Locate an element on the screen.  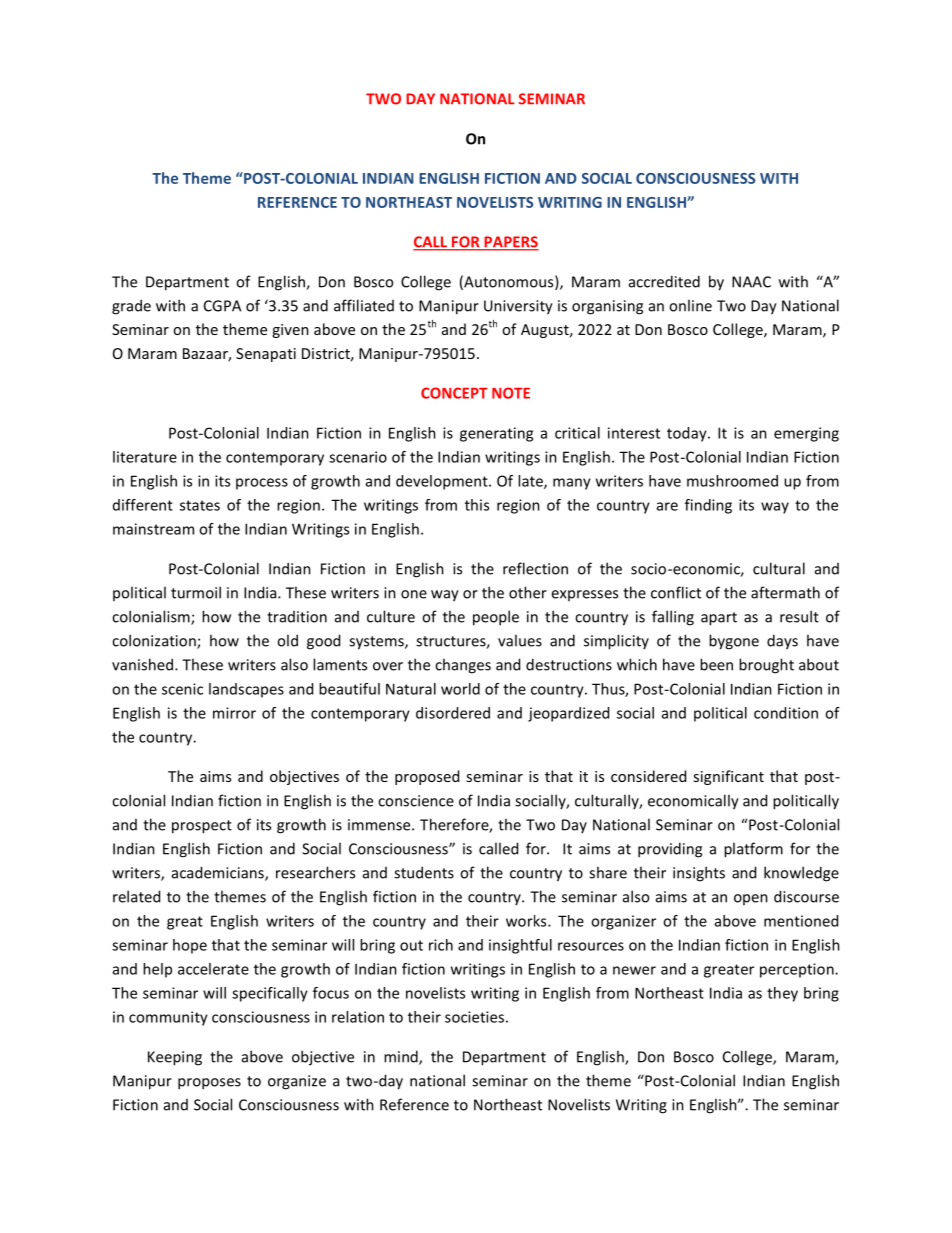
societies is located at coordinates (474, 1017).
